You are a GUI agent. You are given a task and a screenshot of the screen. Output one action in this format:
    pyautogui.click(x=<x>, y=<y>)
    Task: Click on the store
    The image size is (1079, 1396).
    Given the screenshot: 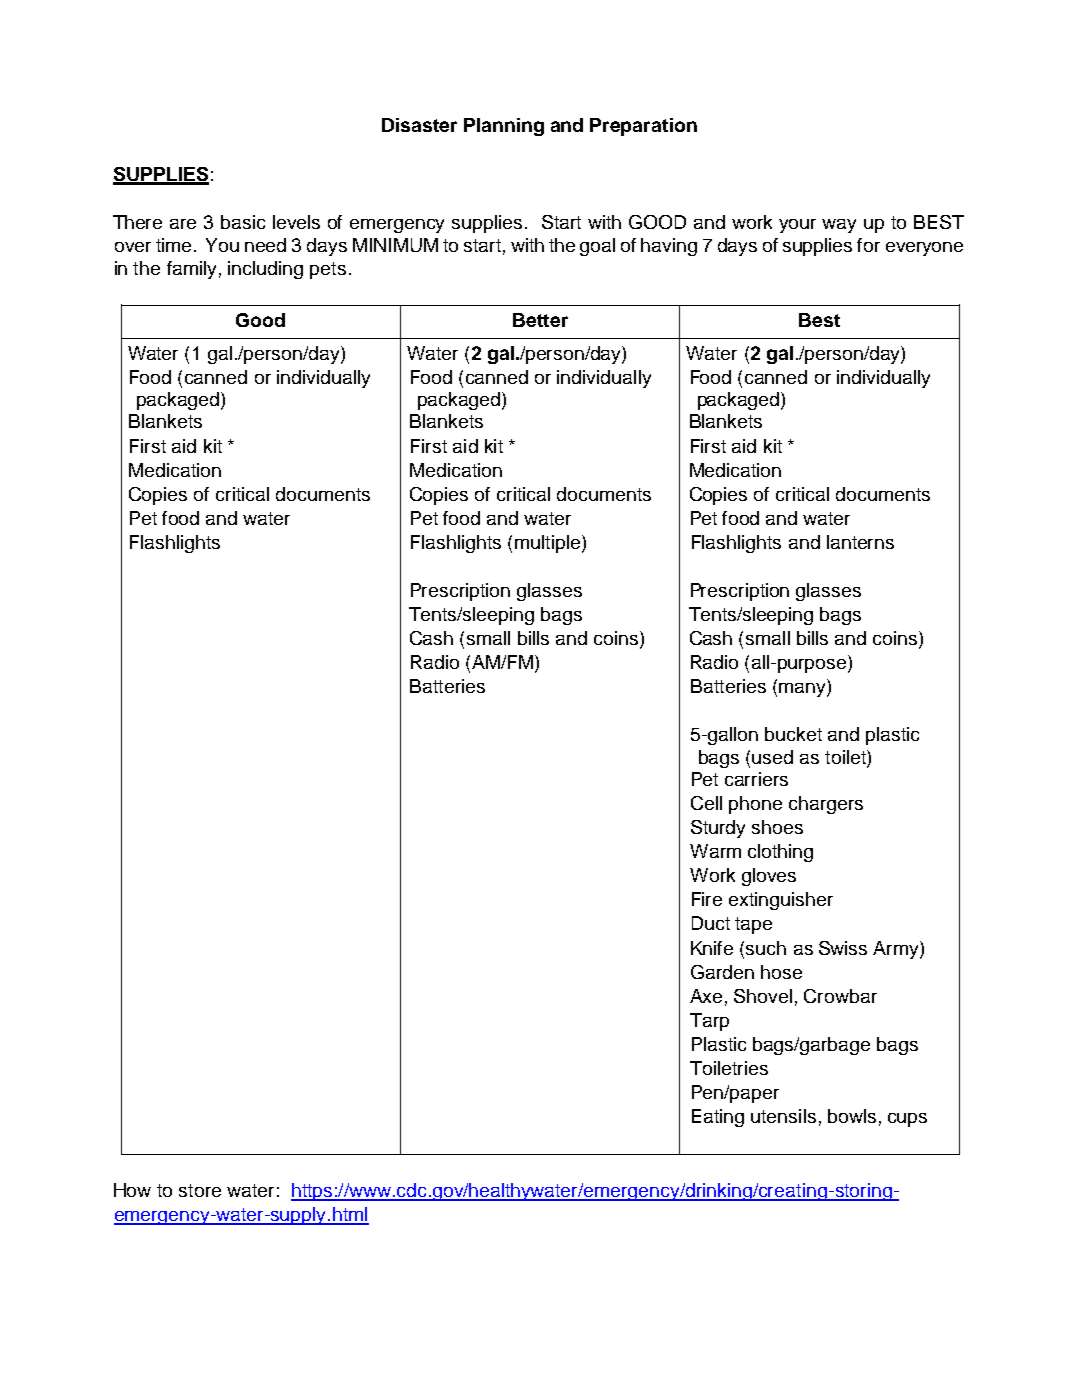 What is the action you would take?
    pyautogui.click(x=200, y=1190)
